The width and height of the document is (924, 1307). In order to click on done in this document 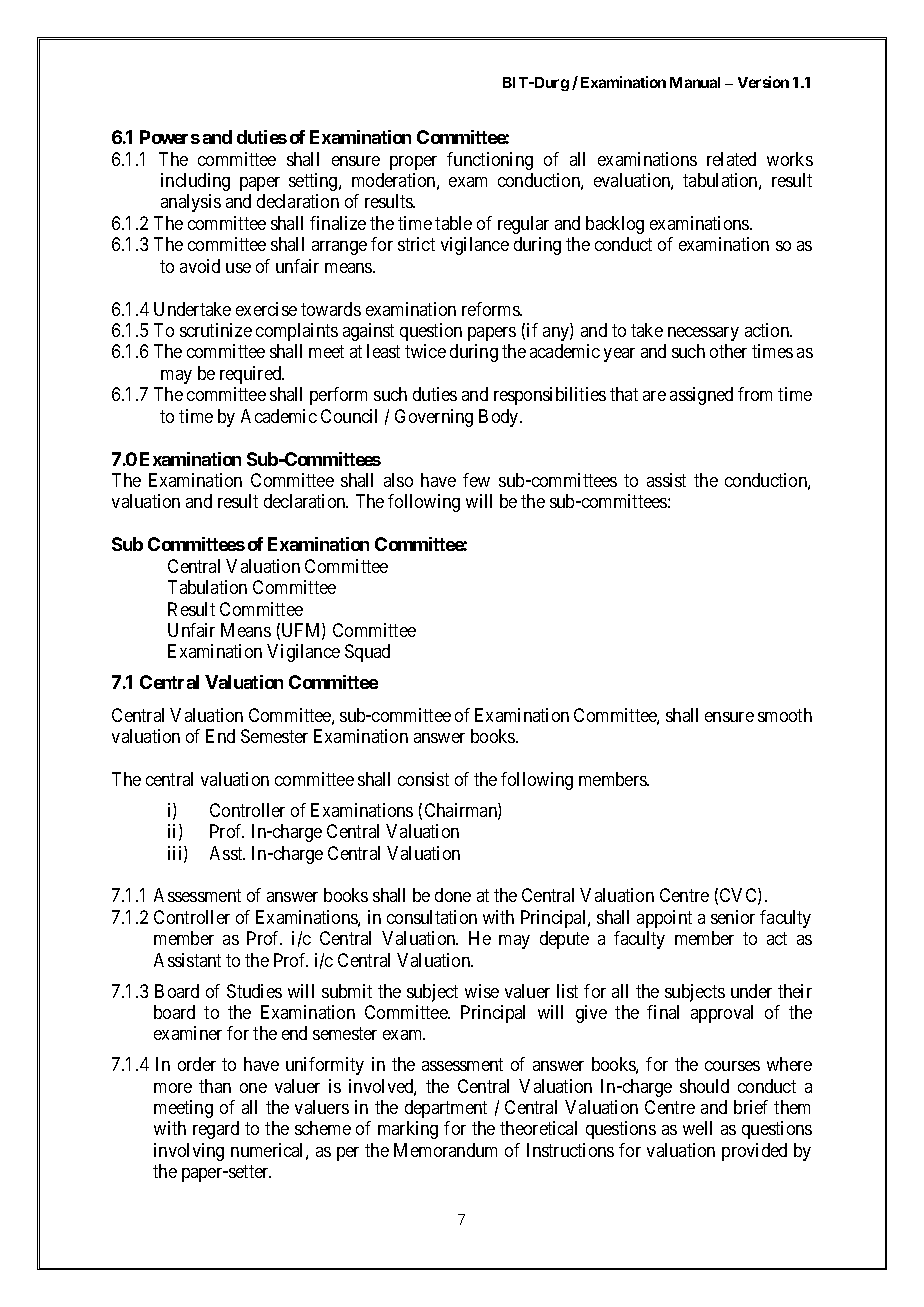, I will do `click(453, 895)`.
